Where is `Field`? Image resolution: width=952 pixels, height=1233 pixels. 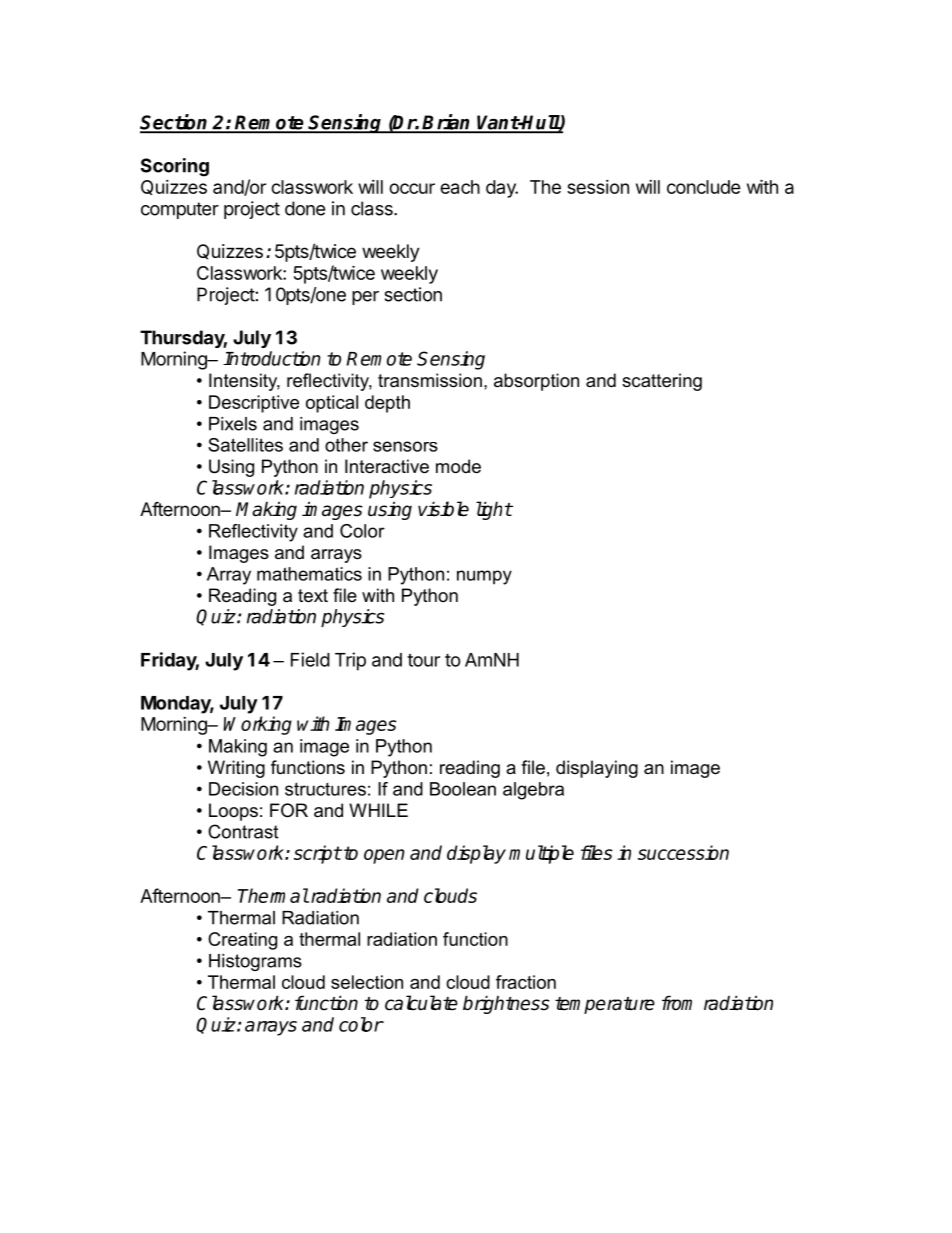 Field is located at coordinates (310, 659).
